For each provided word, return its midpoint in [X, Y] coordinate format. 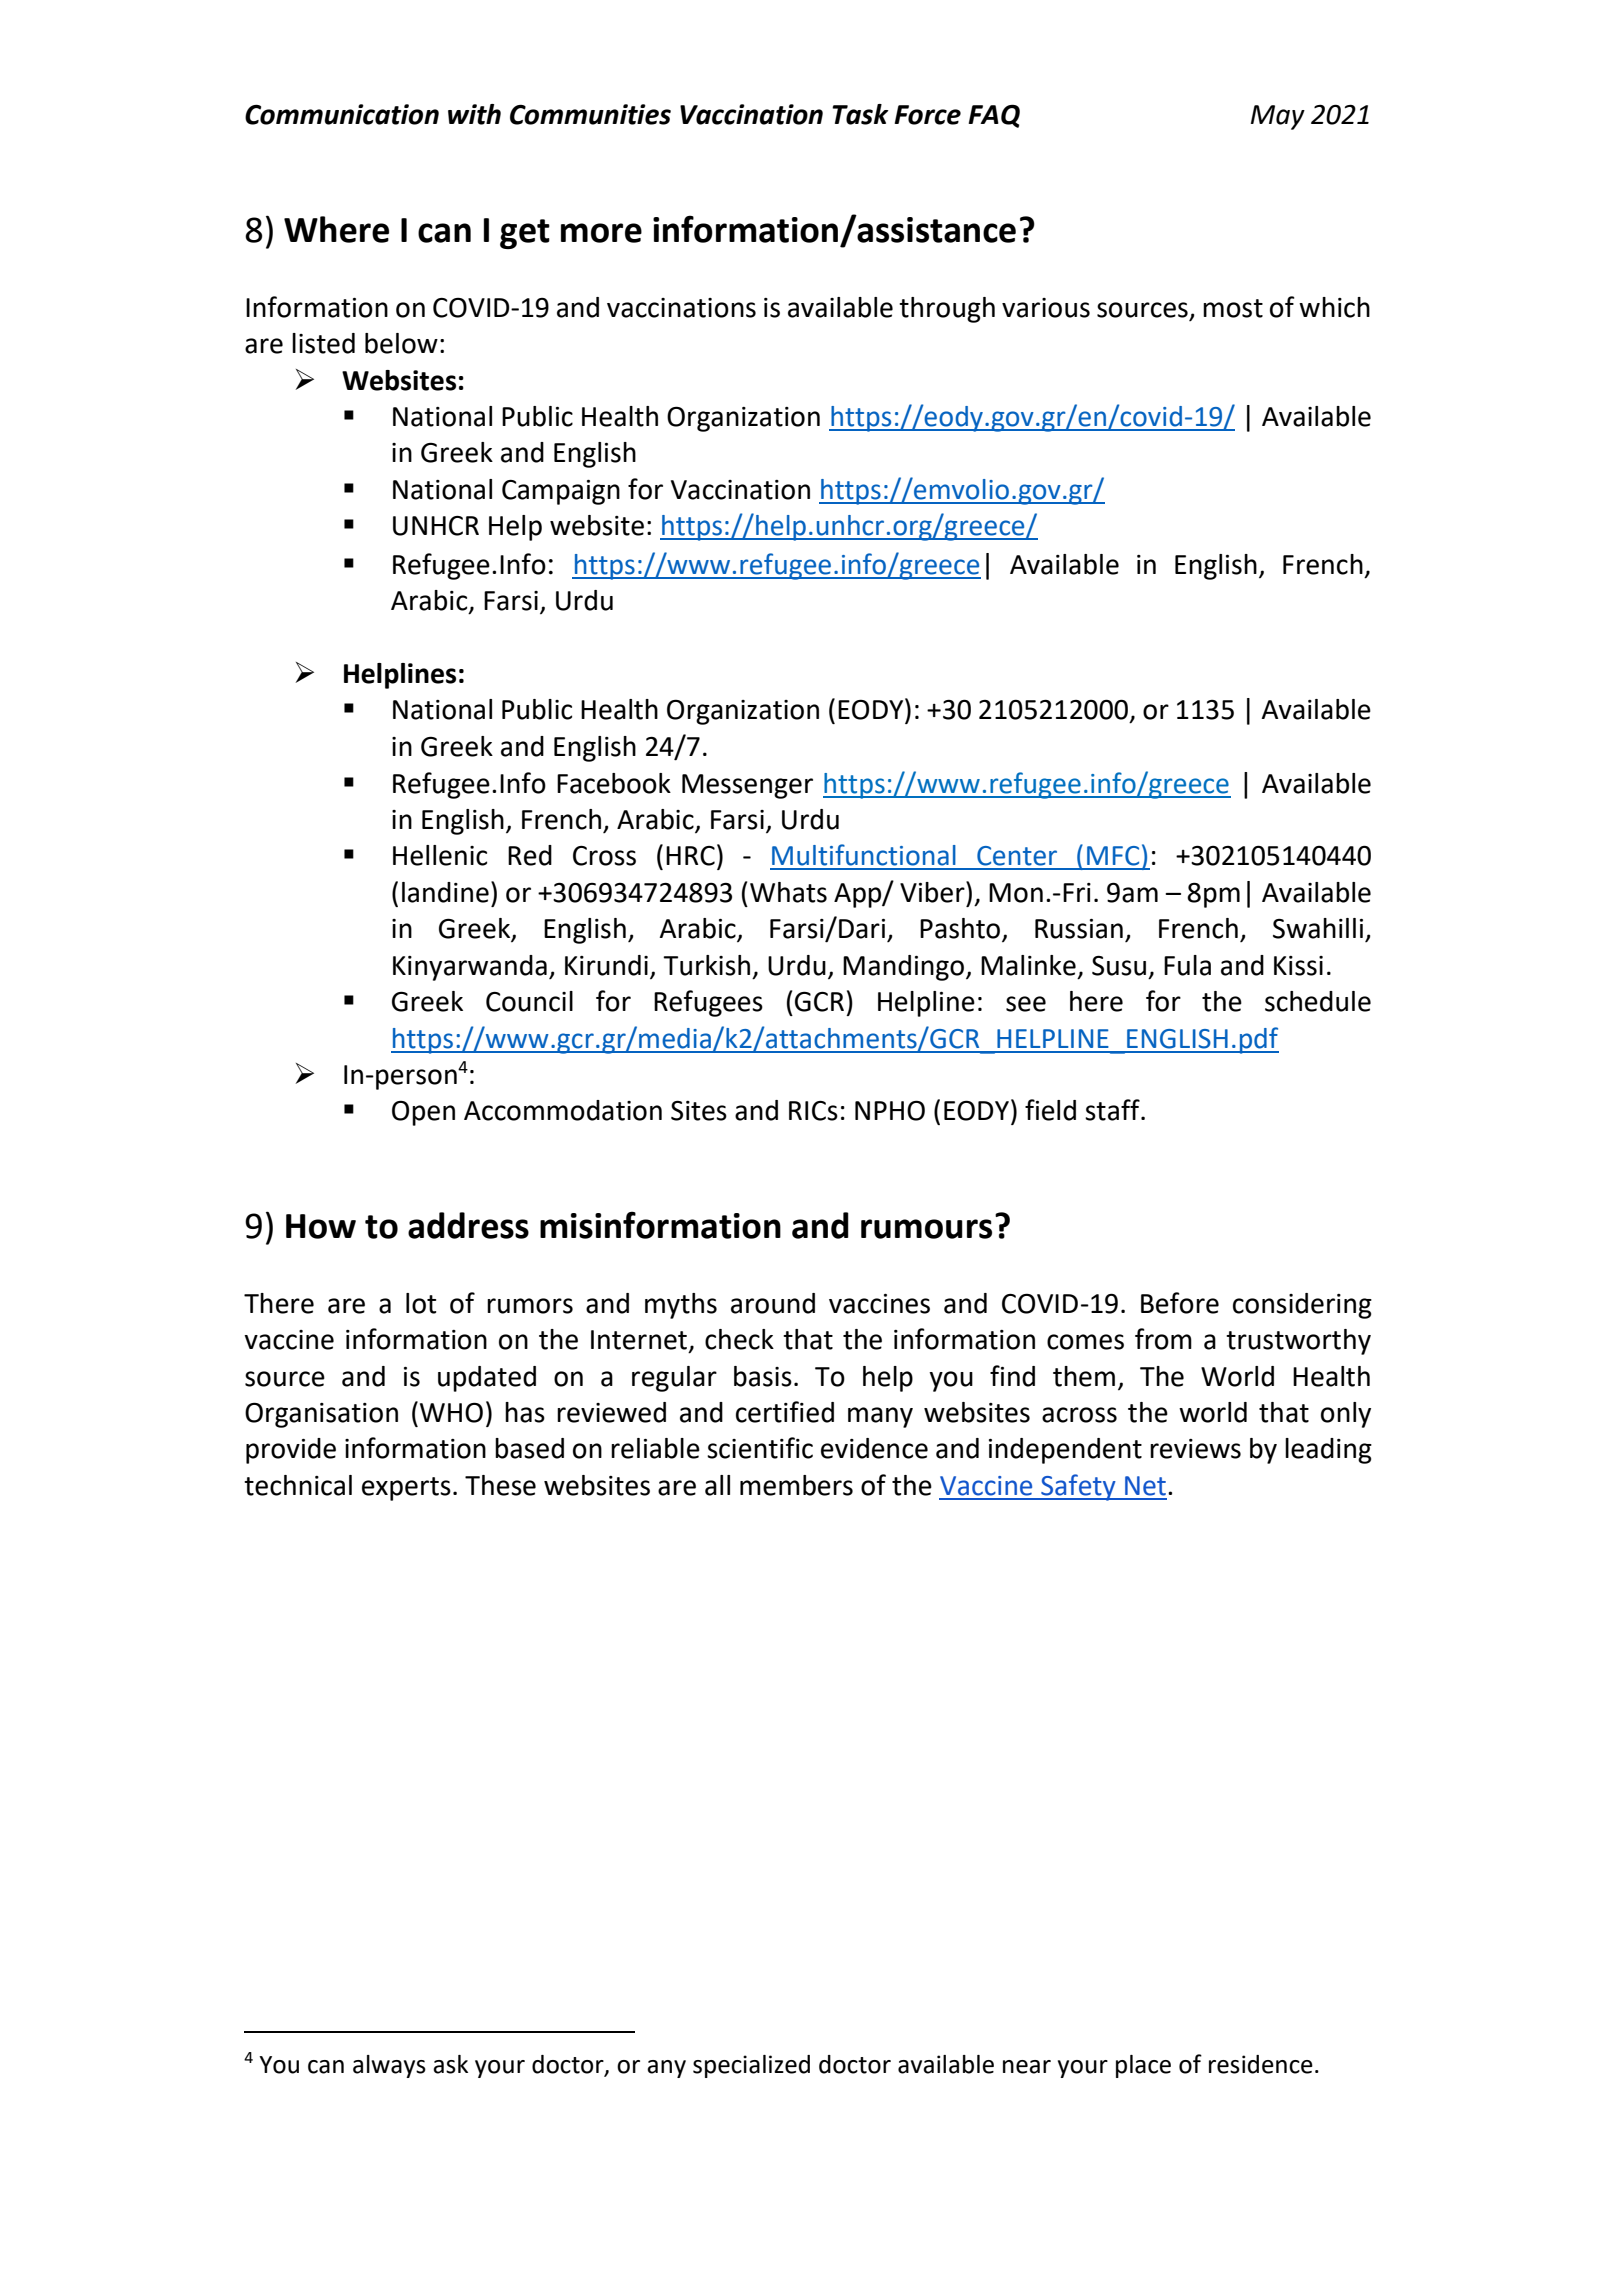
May [1278, 117]
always [389, 2066]
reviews [1195, 1449]
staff [1113, 1110]
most [1233, 308]
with [474, 114]
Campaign [561, 492]
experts [406, 1489]
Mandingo [903, 968]
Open [423, 1113]
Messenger [747, 786]
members [796, 1485]
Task [860, 114]
